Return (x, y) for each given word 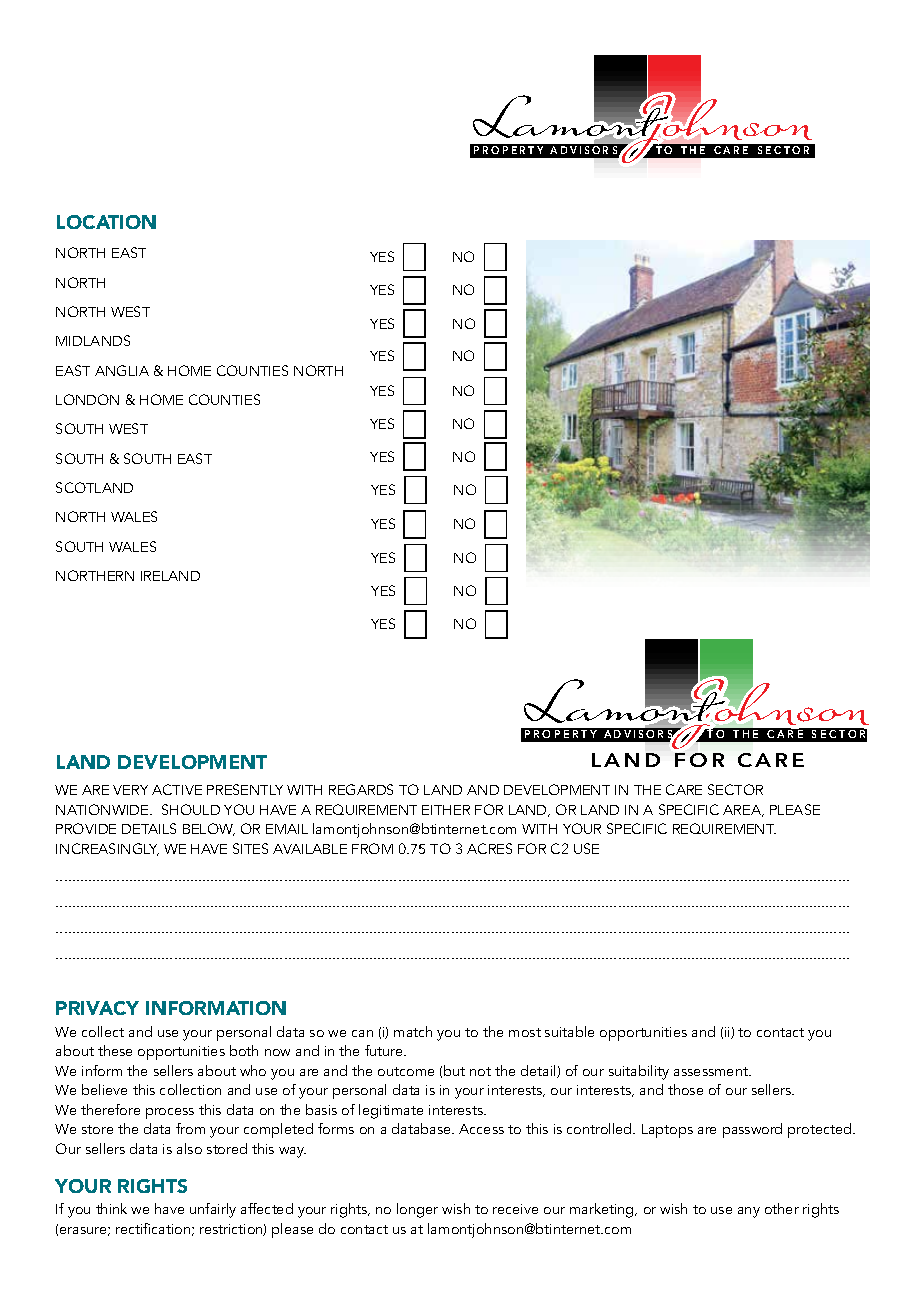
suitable (569, 1031)
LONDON (87, 399)
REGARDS (361, 789)
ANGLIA (122, 370)
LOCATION (106, 222)
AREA (743, 811)
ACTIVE (177, 789)
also (189, 1148)
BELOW (209, 829)
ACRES (489, 848)
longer (417, 1210)
